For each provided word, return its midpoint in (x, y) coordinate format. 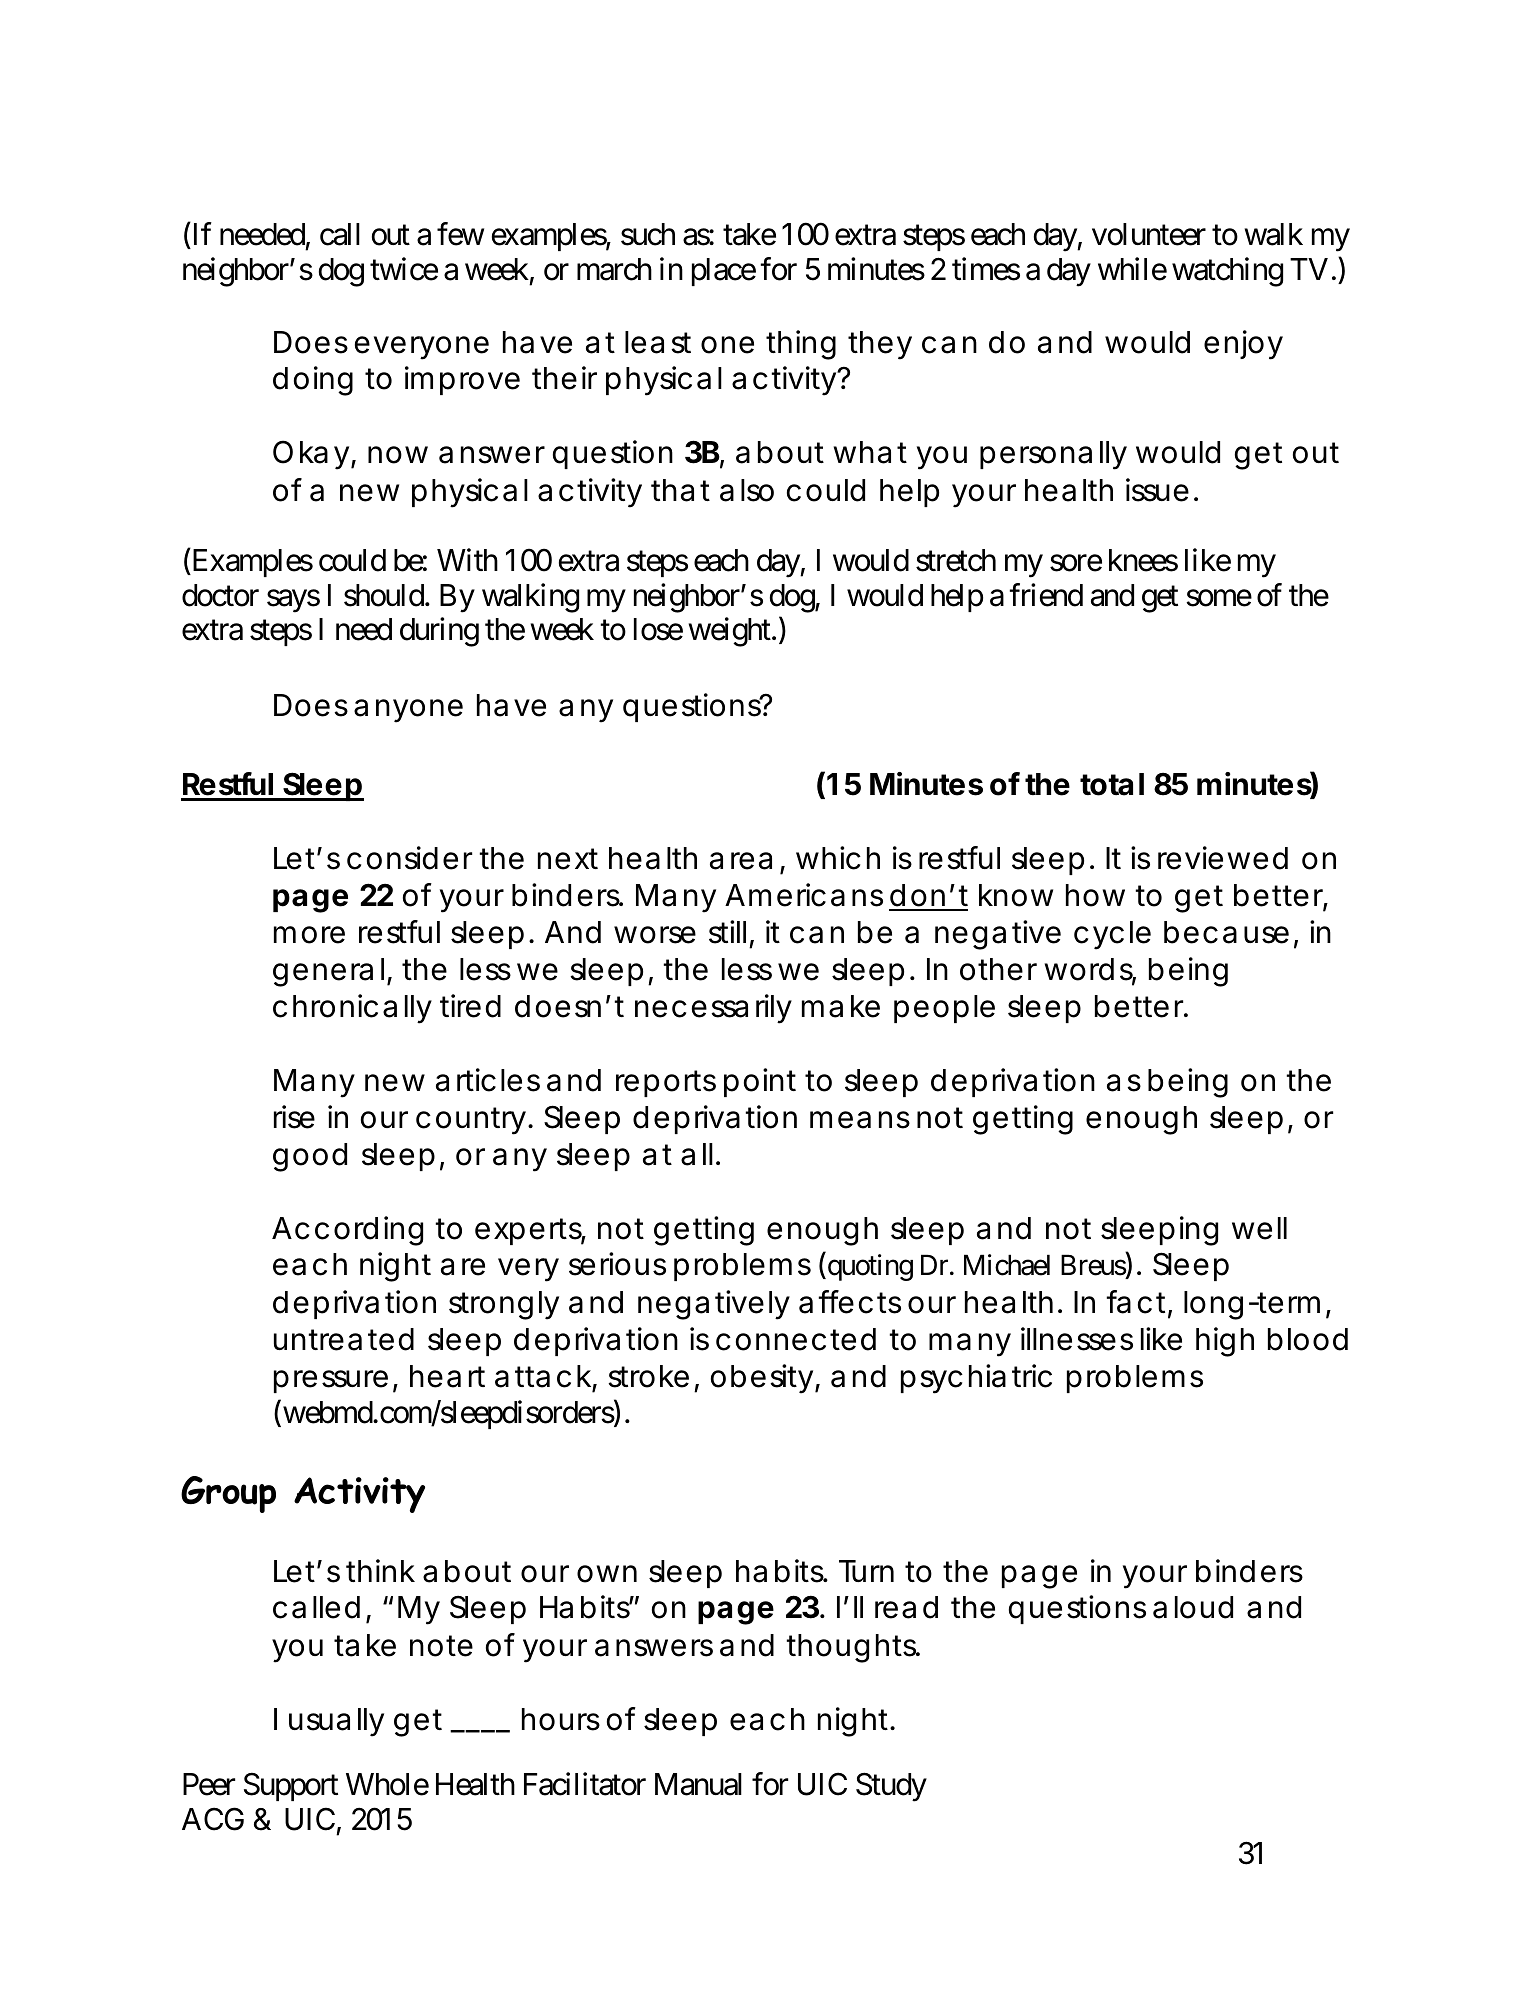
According (347, 1231)
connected (796, 1339)
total (1112, 784)
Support (291, 1787)
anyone (408, 711)
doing (313, 381)
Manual (698, 1784)
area (741, 861)
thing (801, 345)
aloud (1193, 1607)
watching (1227, 272)
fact (1139, 1303)
